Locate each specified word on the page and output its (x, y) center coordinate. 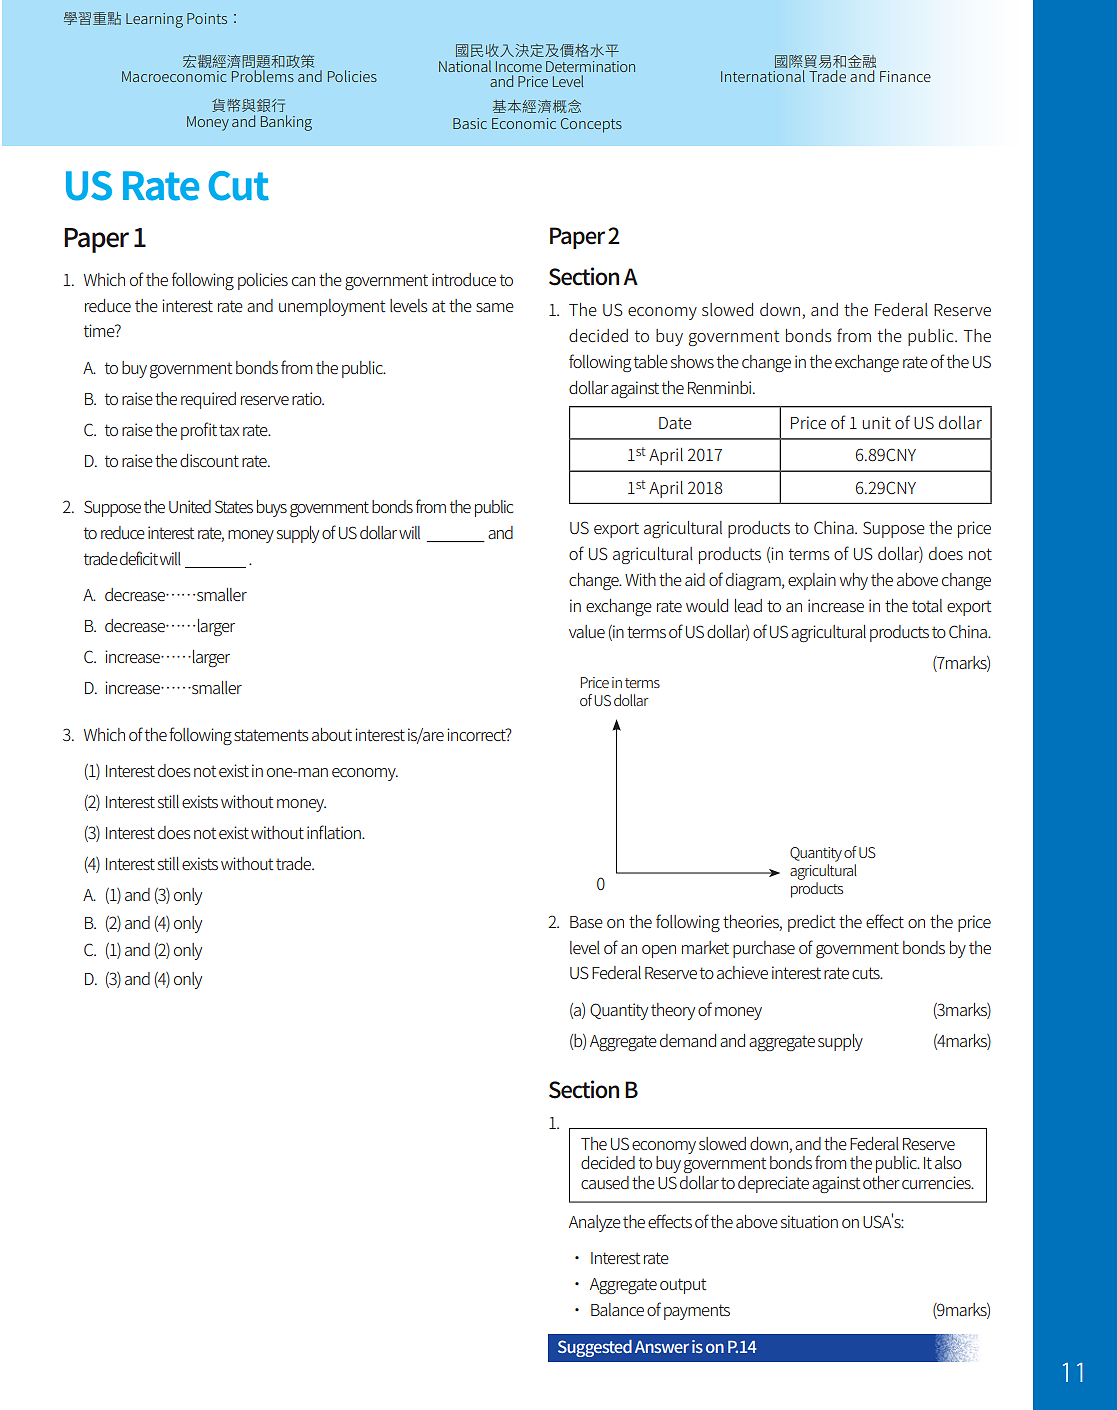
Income (519, 66)
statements (271, 735)
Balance (617, 1309)
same (495, 307)
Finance (905, 76)
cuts (867, 973)
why (854, 581)
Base (586, 922)
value (587, 631)
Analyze (595, 1223)
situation (809, 1221)
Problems (262, 74)
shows (692, 361)
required (208, 400)
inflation (335, 832)
